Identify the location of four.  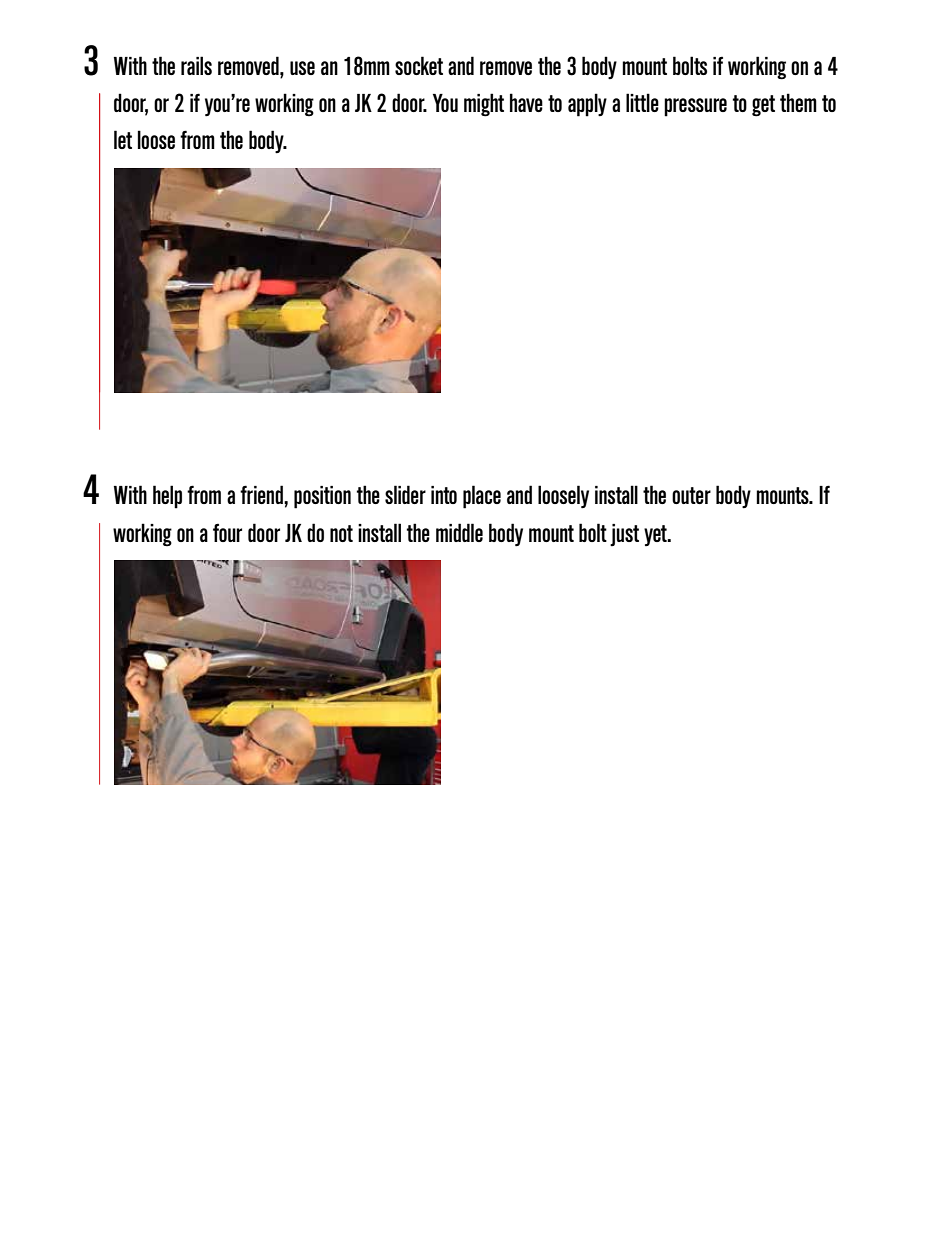
(227, 532).
